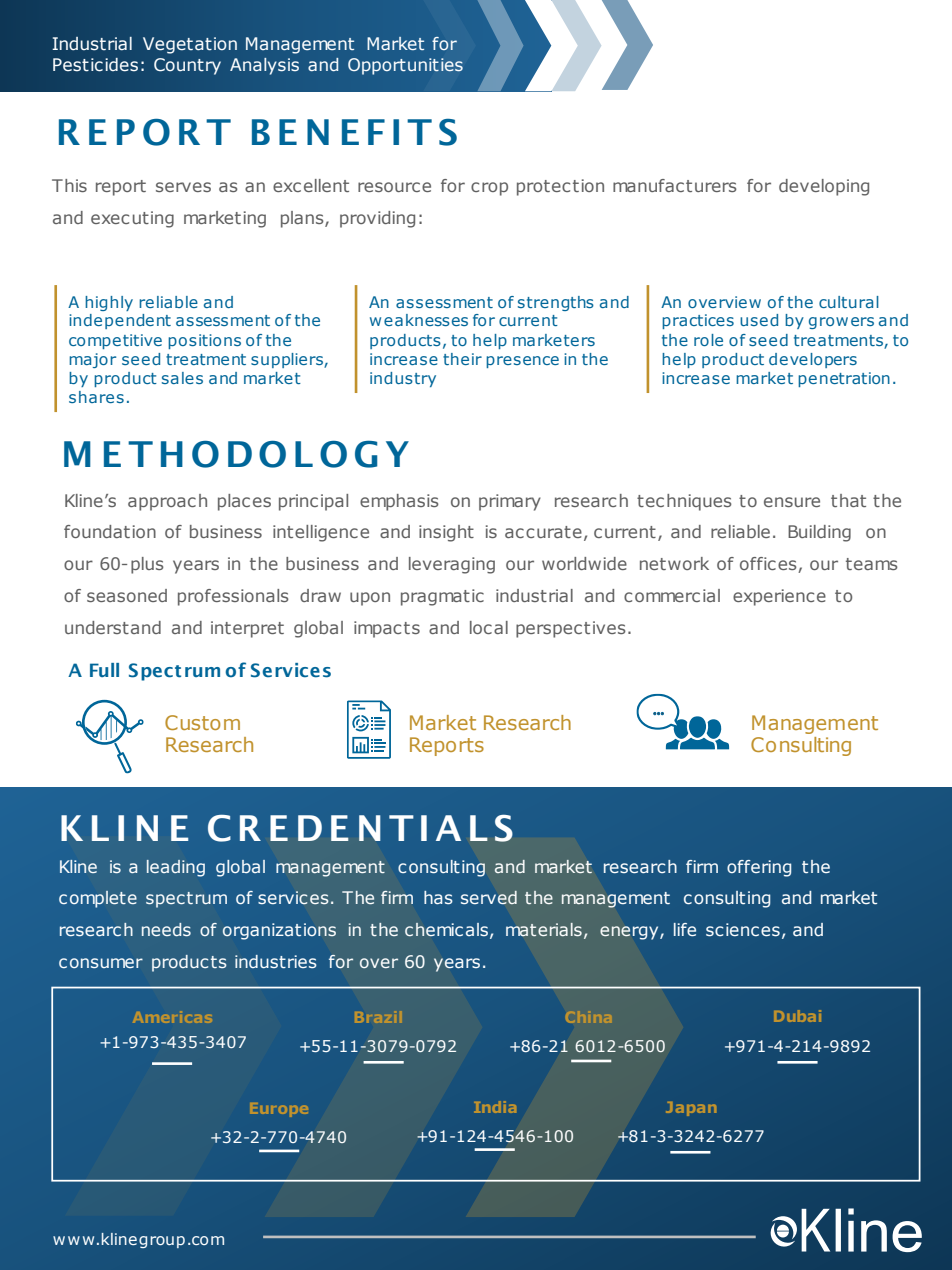  I want to click on developing, so click(824, 187).
